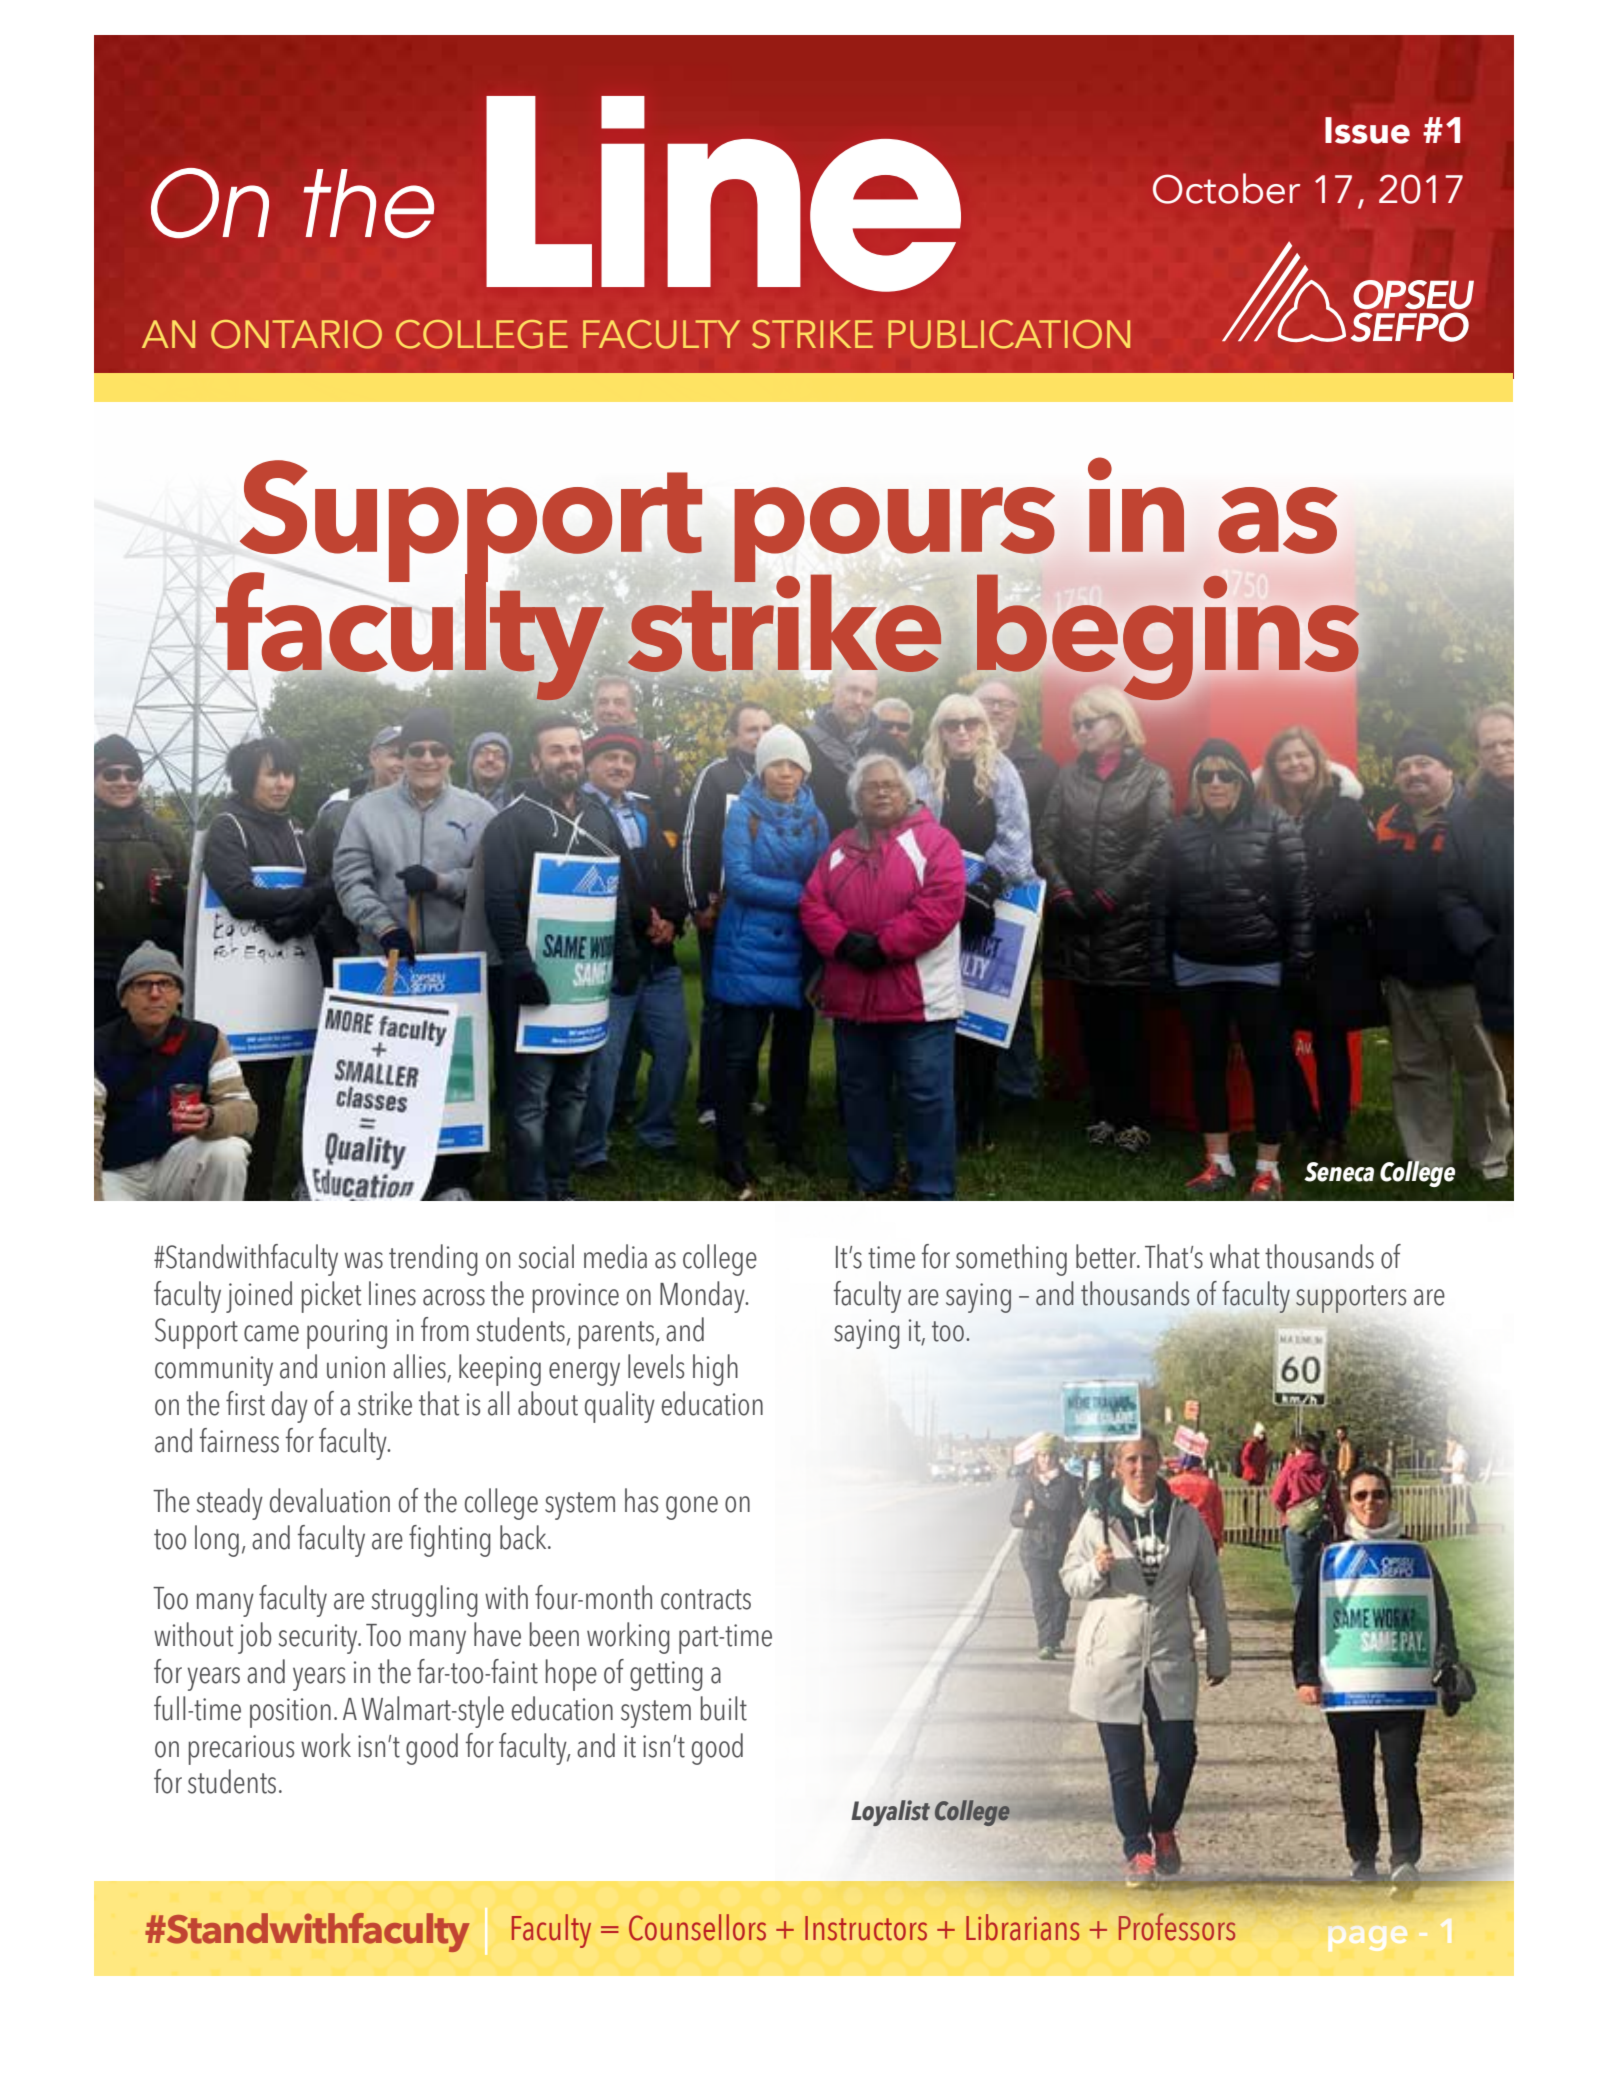 The width and height of the screenshot is (1608, 2081). What do you see at coordinates (1226, 188) in the screenshot?
I see `October` at bounding box center [1226, 188].
